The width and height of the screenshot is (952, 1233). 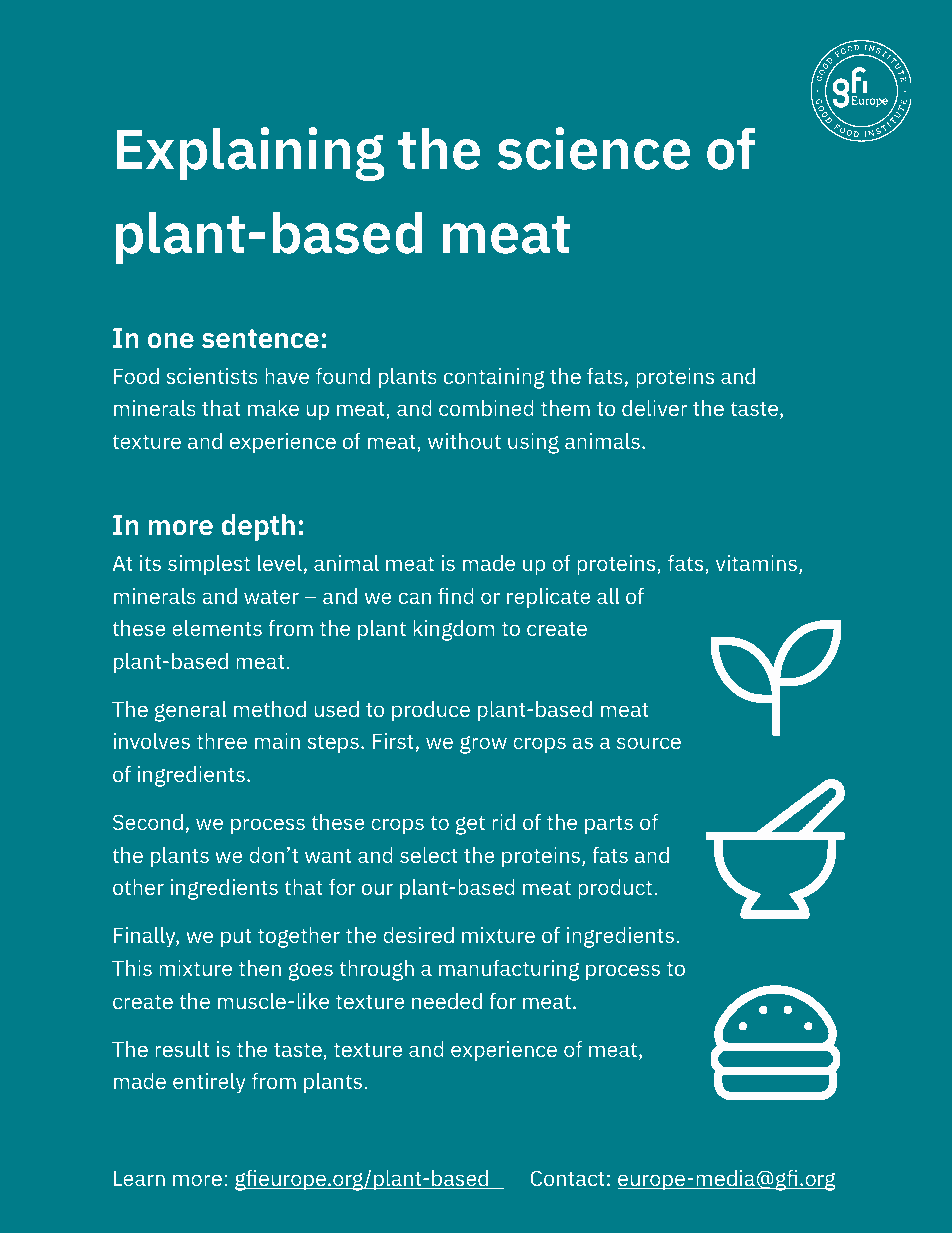 What do you see at coordinates (649, 743) in the screenshot?
I see `source` at bounding box center [649, 743].
